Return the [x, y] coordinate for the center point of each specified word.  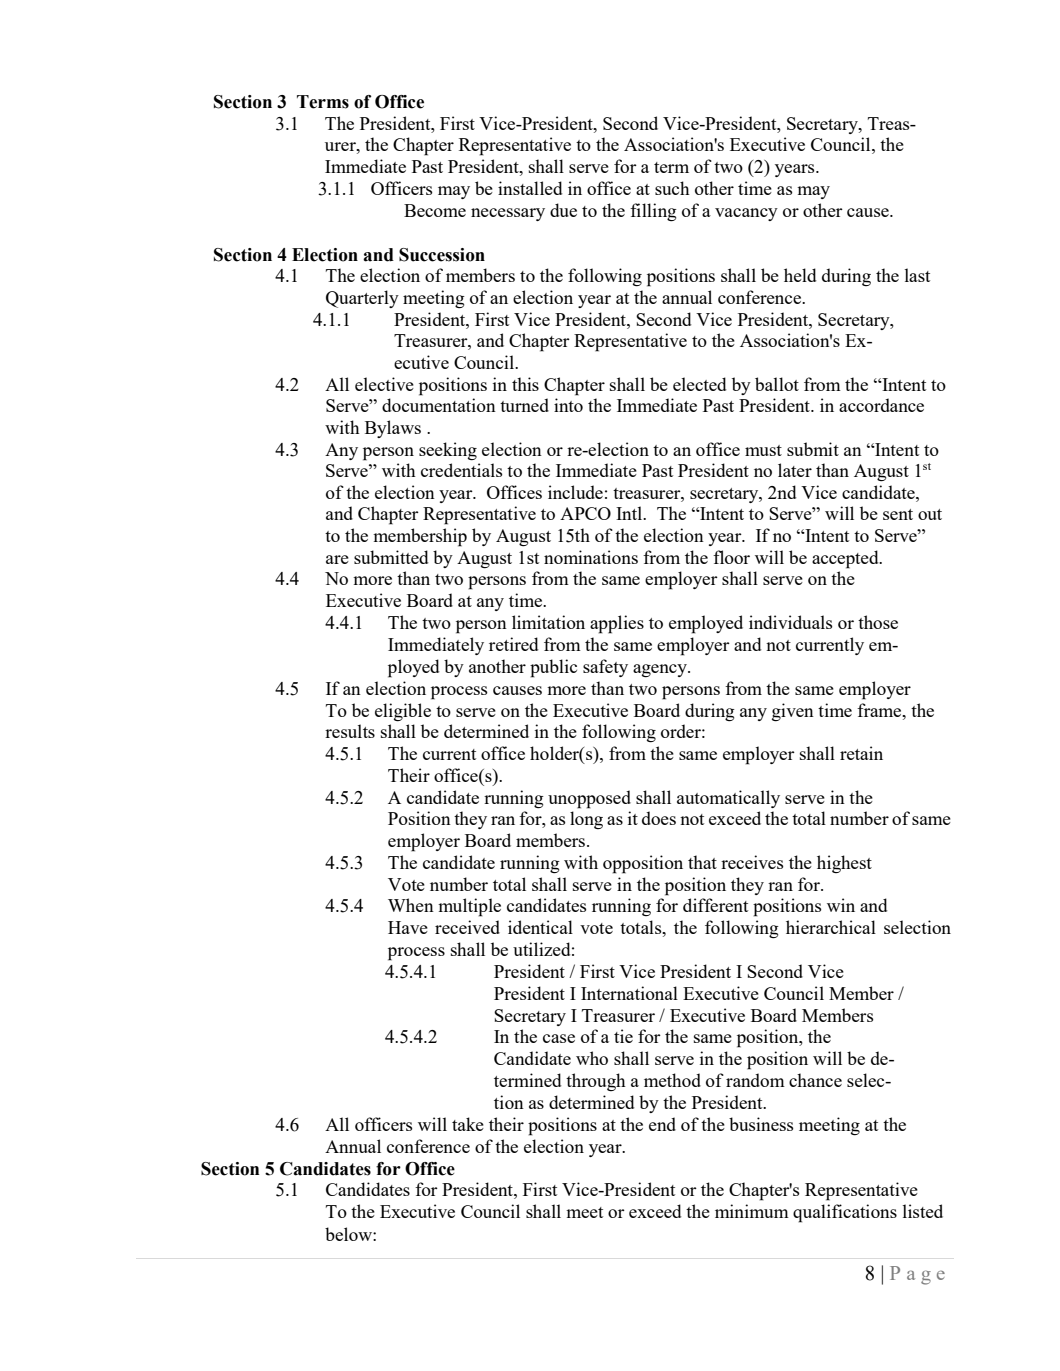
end [662, 1124]
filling [653, 212]
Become [435, 210]
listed [923, 1211]
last [917, 275]
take [468, 1124]
